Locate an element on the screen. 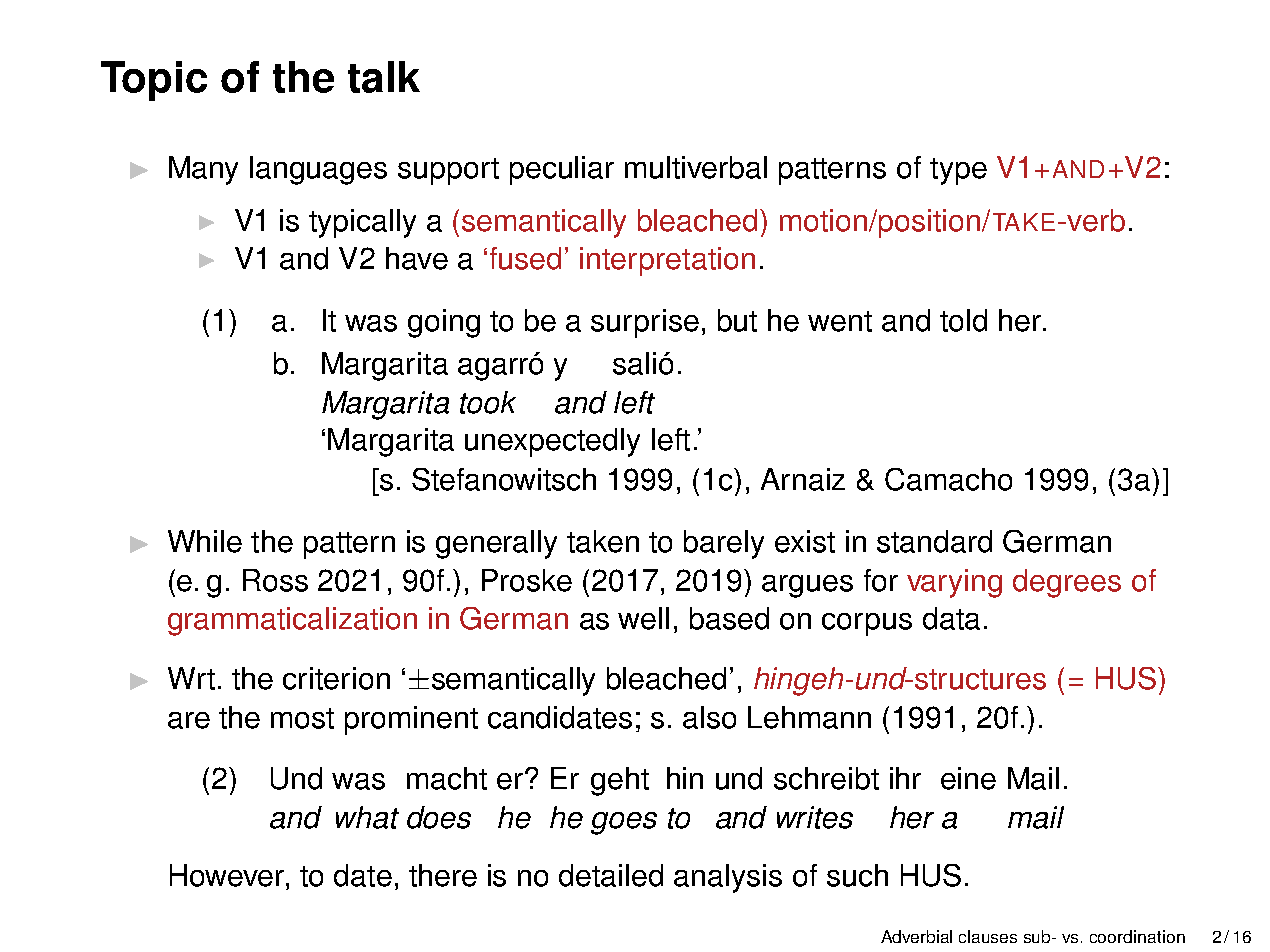 This screenshot has height=952, width=1270. type is located at coordinates (958, 171).
